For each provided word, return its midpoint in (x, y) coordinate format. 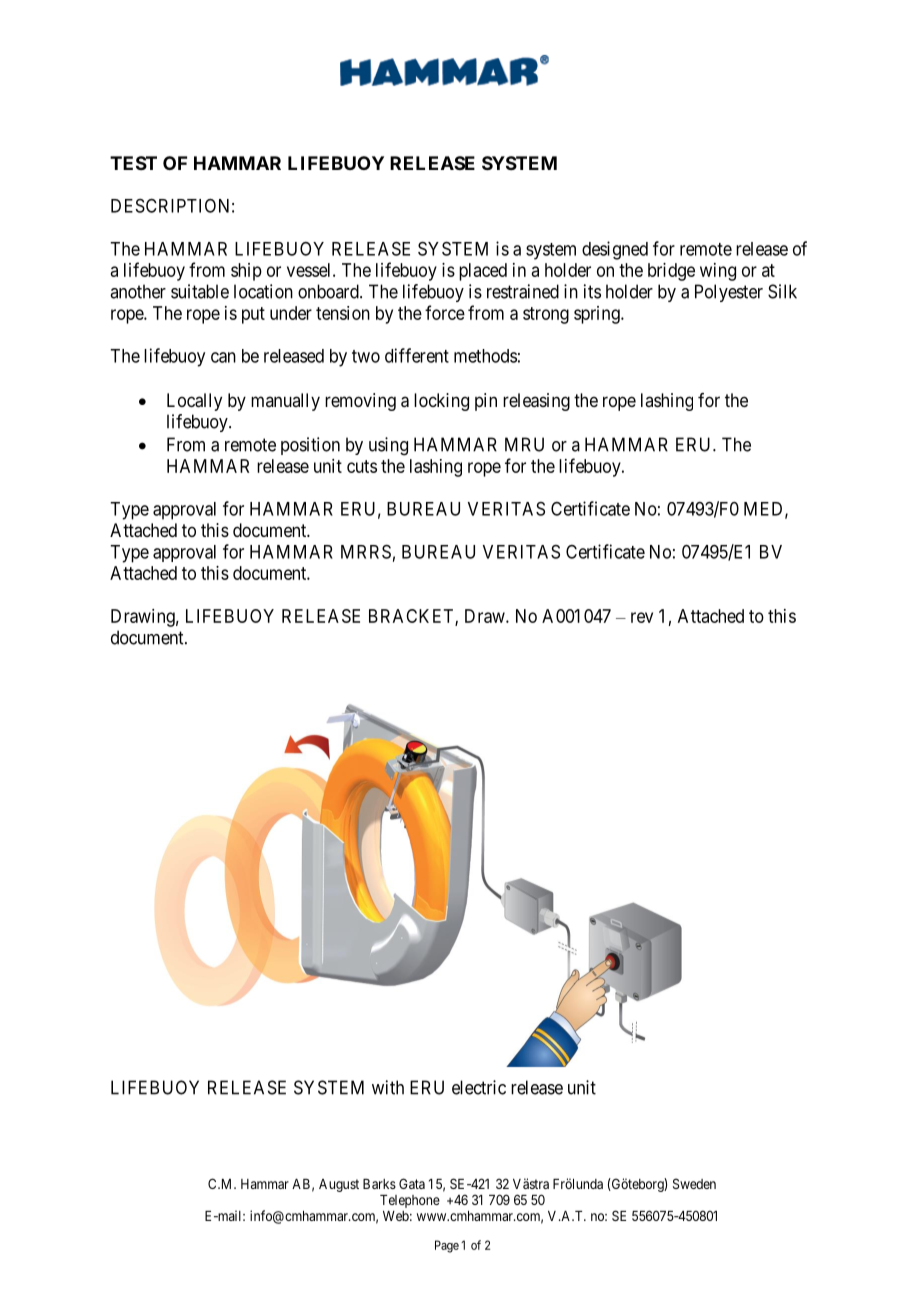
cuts (362, 466)
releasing (536, 402)
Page (447, 1246)
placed (483, 272)
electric (479, 1087)
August (339, 1185)
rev (642, 617)
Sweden (694, 1183)
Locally (194, 402)
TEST (133, 163)
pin (486, 402)
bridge (671, 272)
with (388, 1087)
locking (441, 402)
